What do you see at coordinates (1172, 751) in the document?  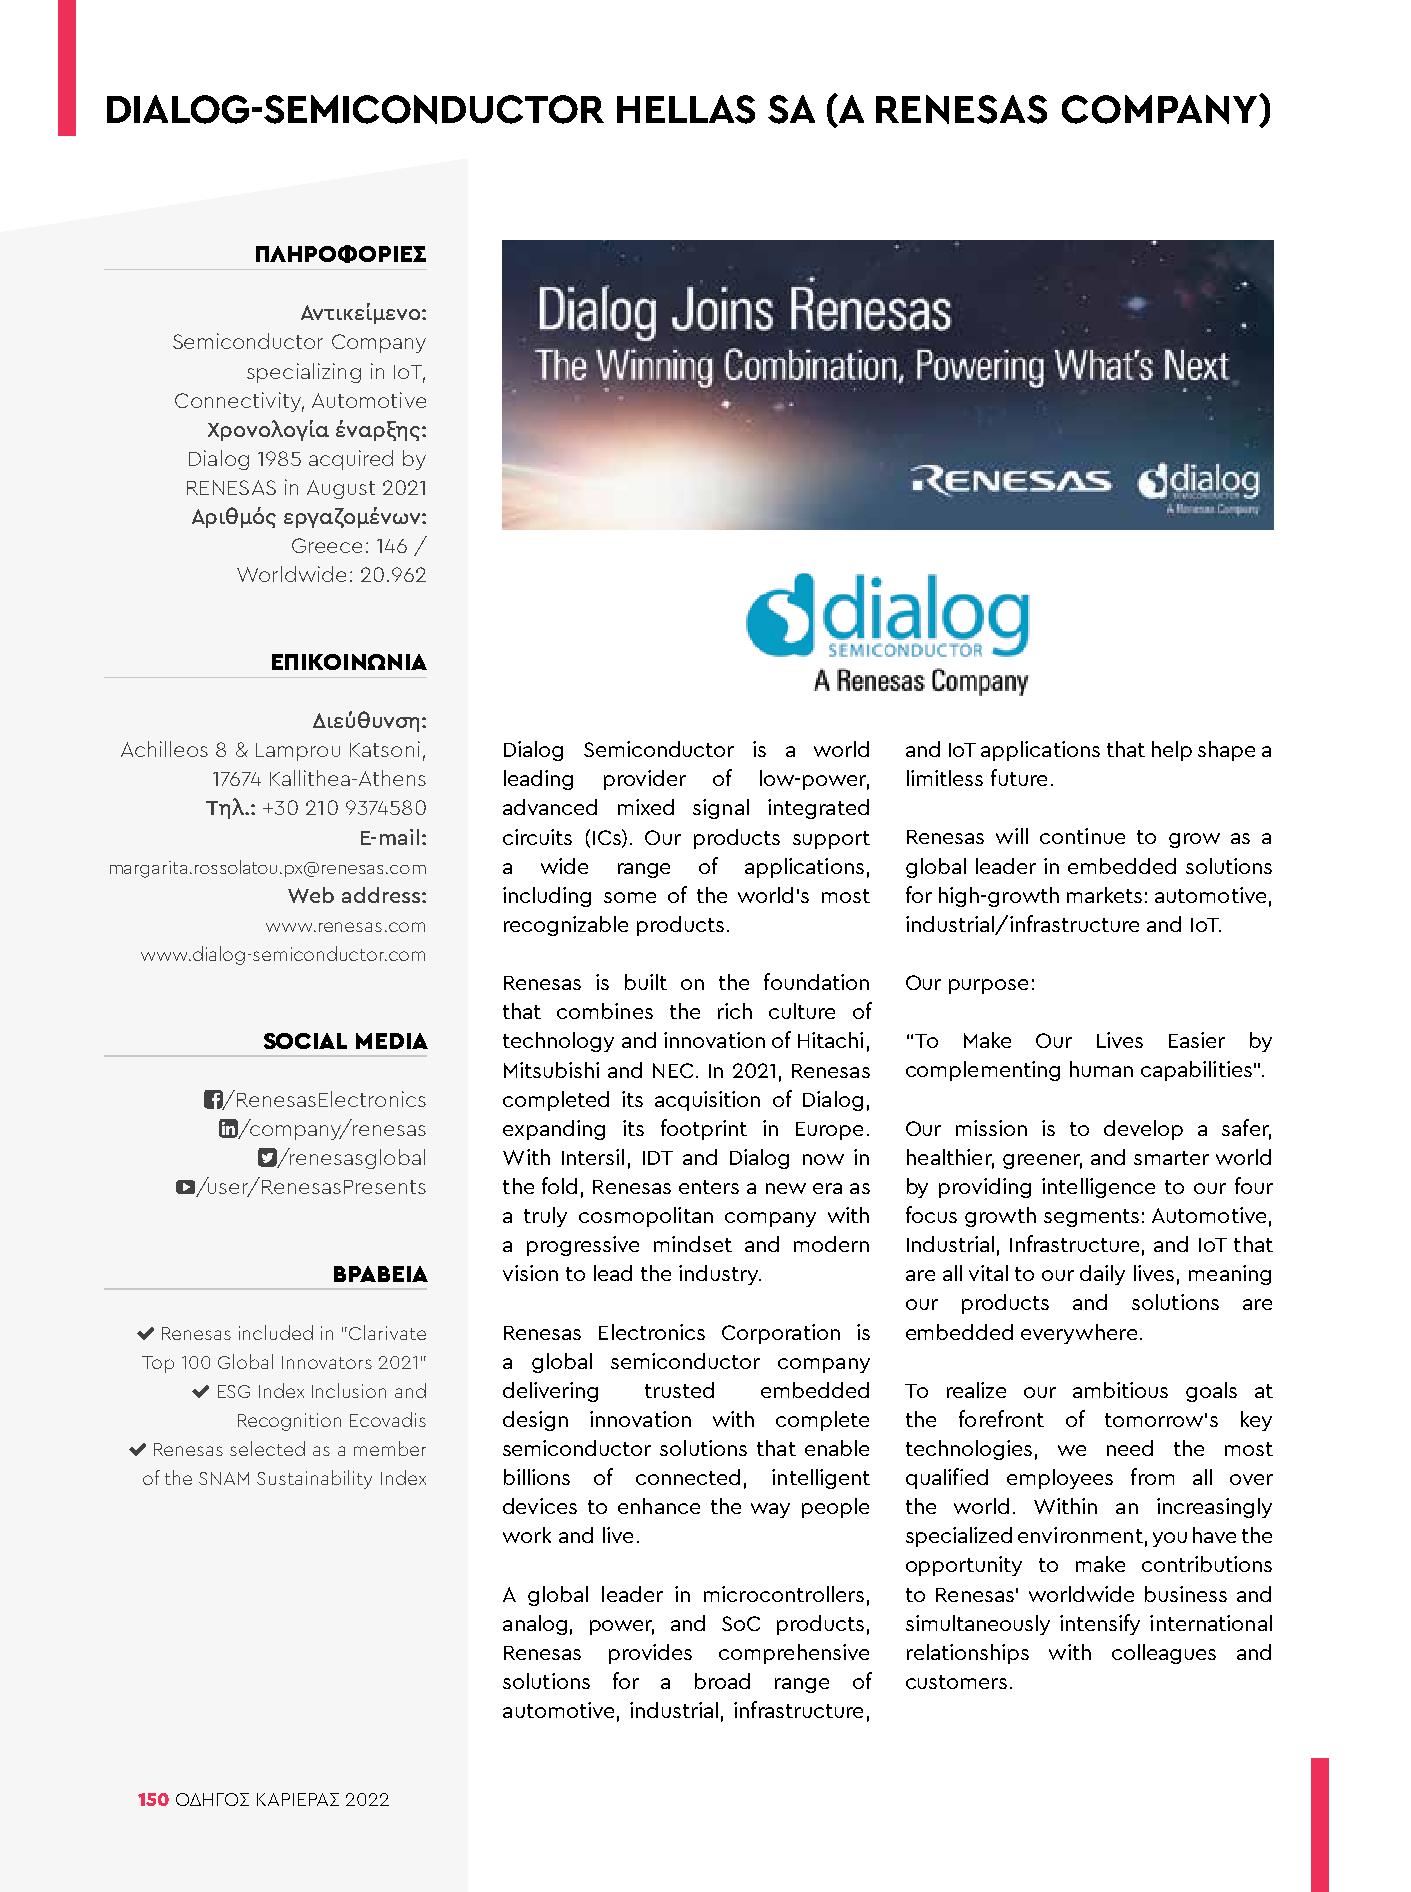 I see `help` at bounding box center [1172, 751].
